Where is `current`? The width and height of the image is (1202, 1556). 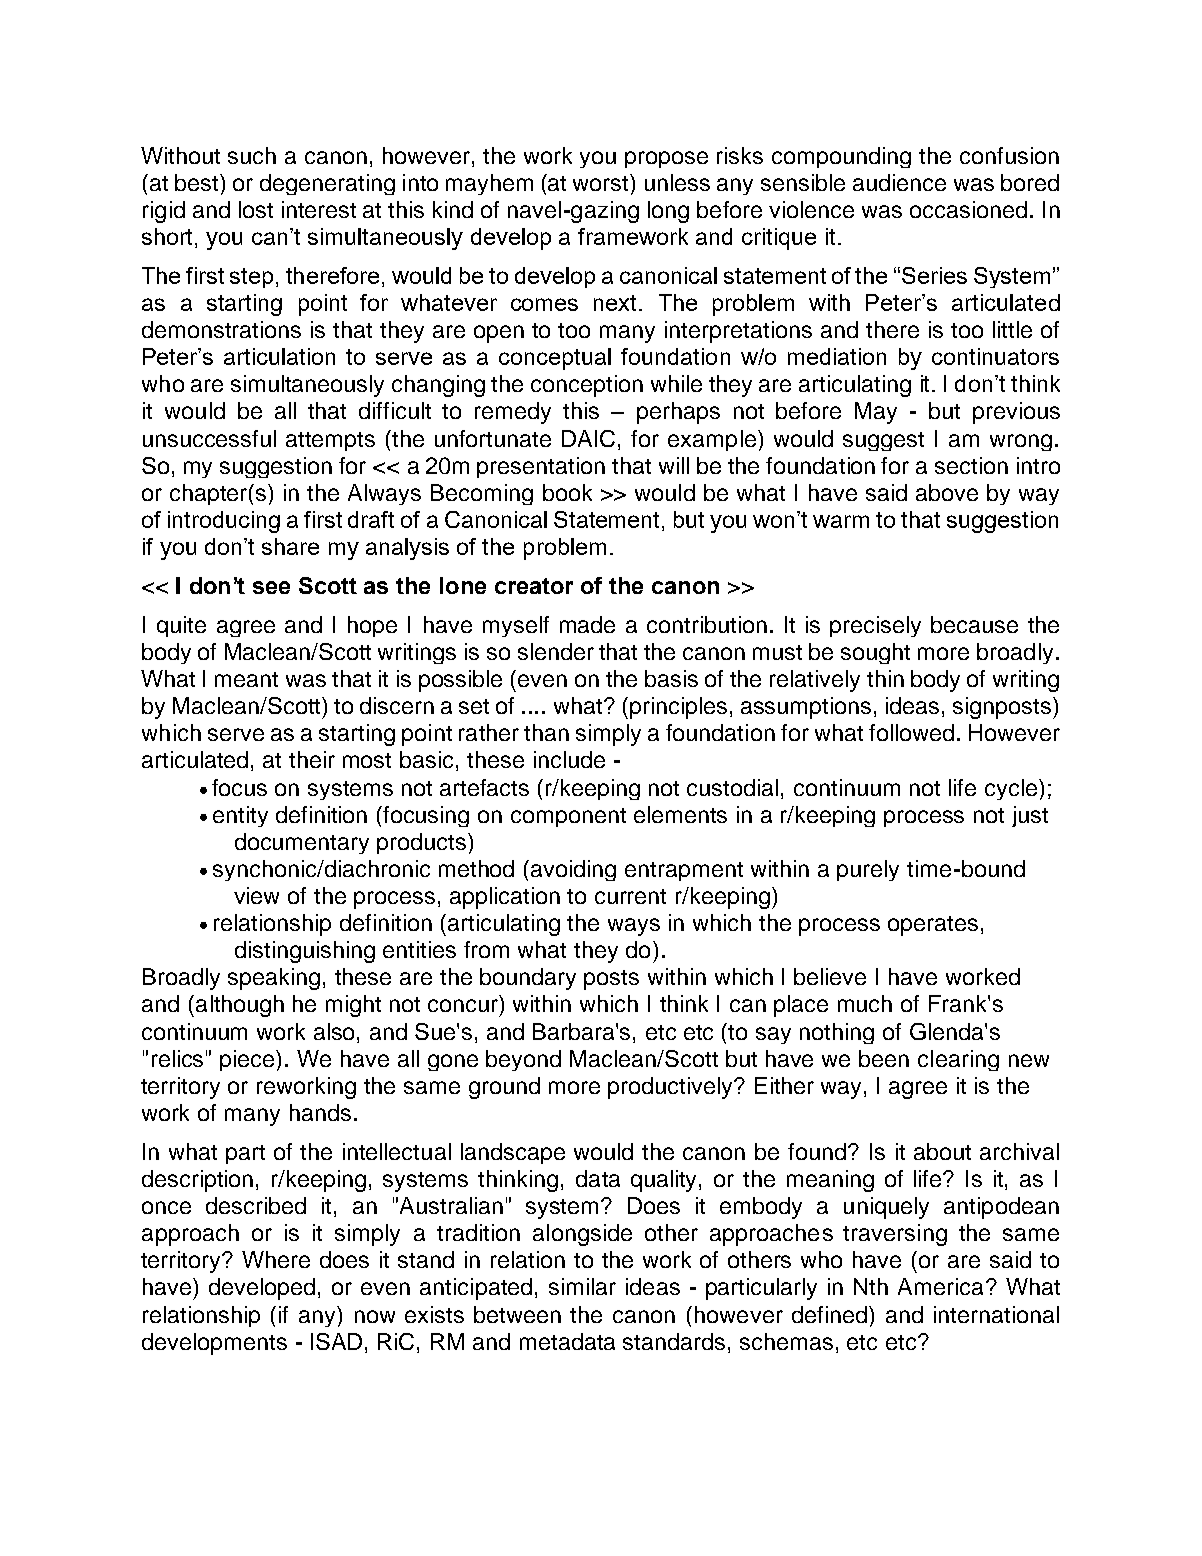 current is located at coordinates (630, 896).
